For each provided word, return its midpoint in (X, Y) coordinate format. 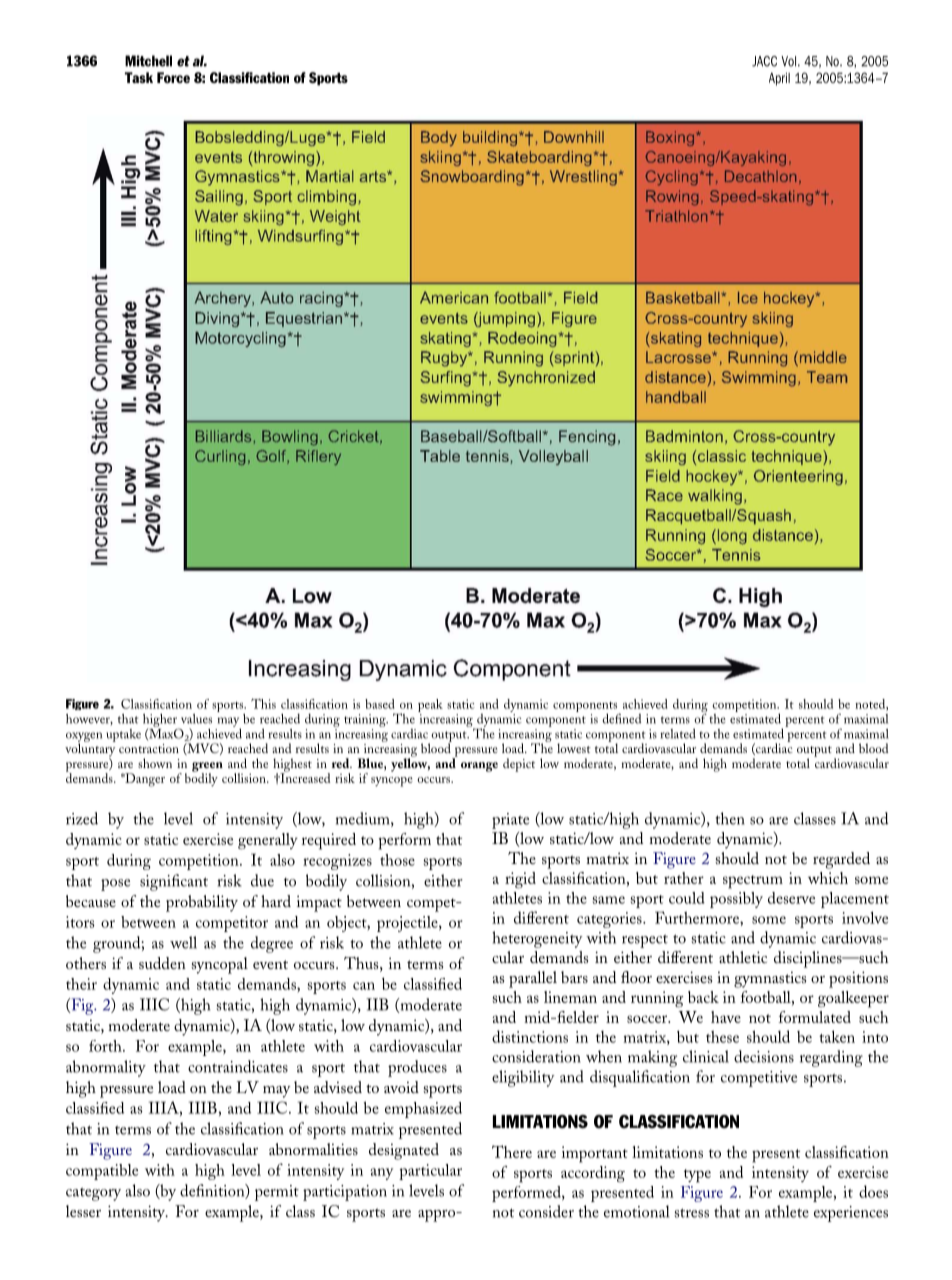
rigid (520, 880)
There (512, 1151)
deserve (791, 898)
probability (202, 903)
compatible (102, 1172)
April (779, 79)
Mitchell (148, 61)
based (379, 704)
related (678, 733)
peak (430, 707)
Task (139, 77)
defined (621, 718)
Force (173, 77)
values (196, 719)
